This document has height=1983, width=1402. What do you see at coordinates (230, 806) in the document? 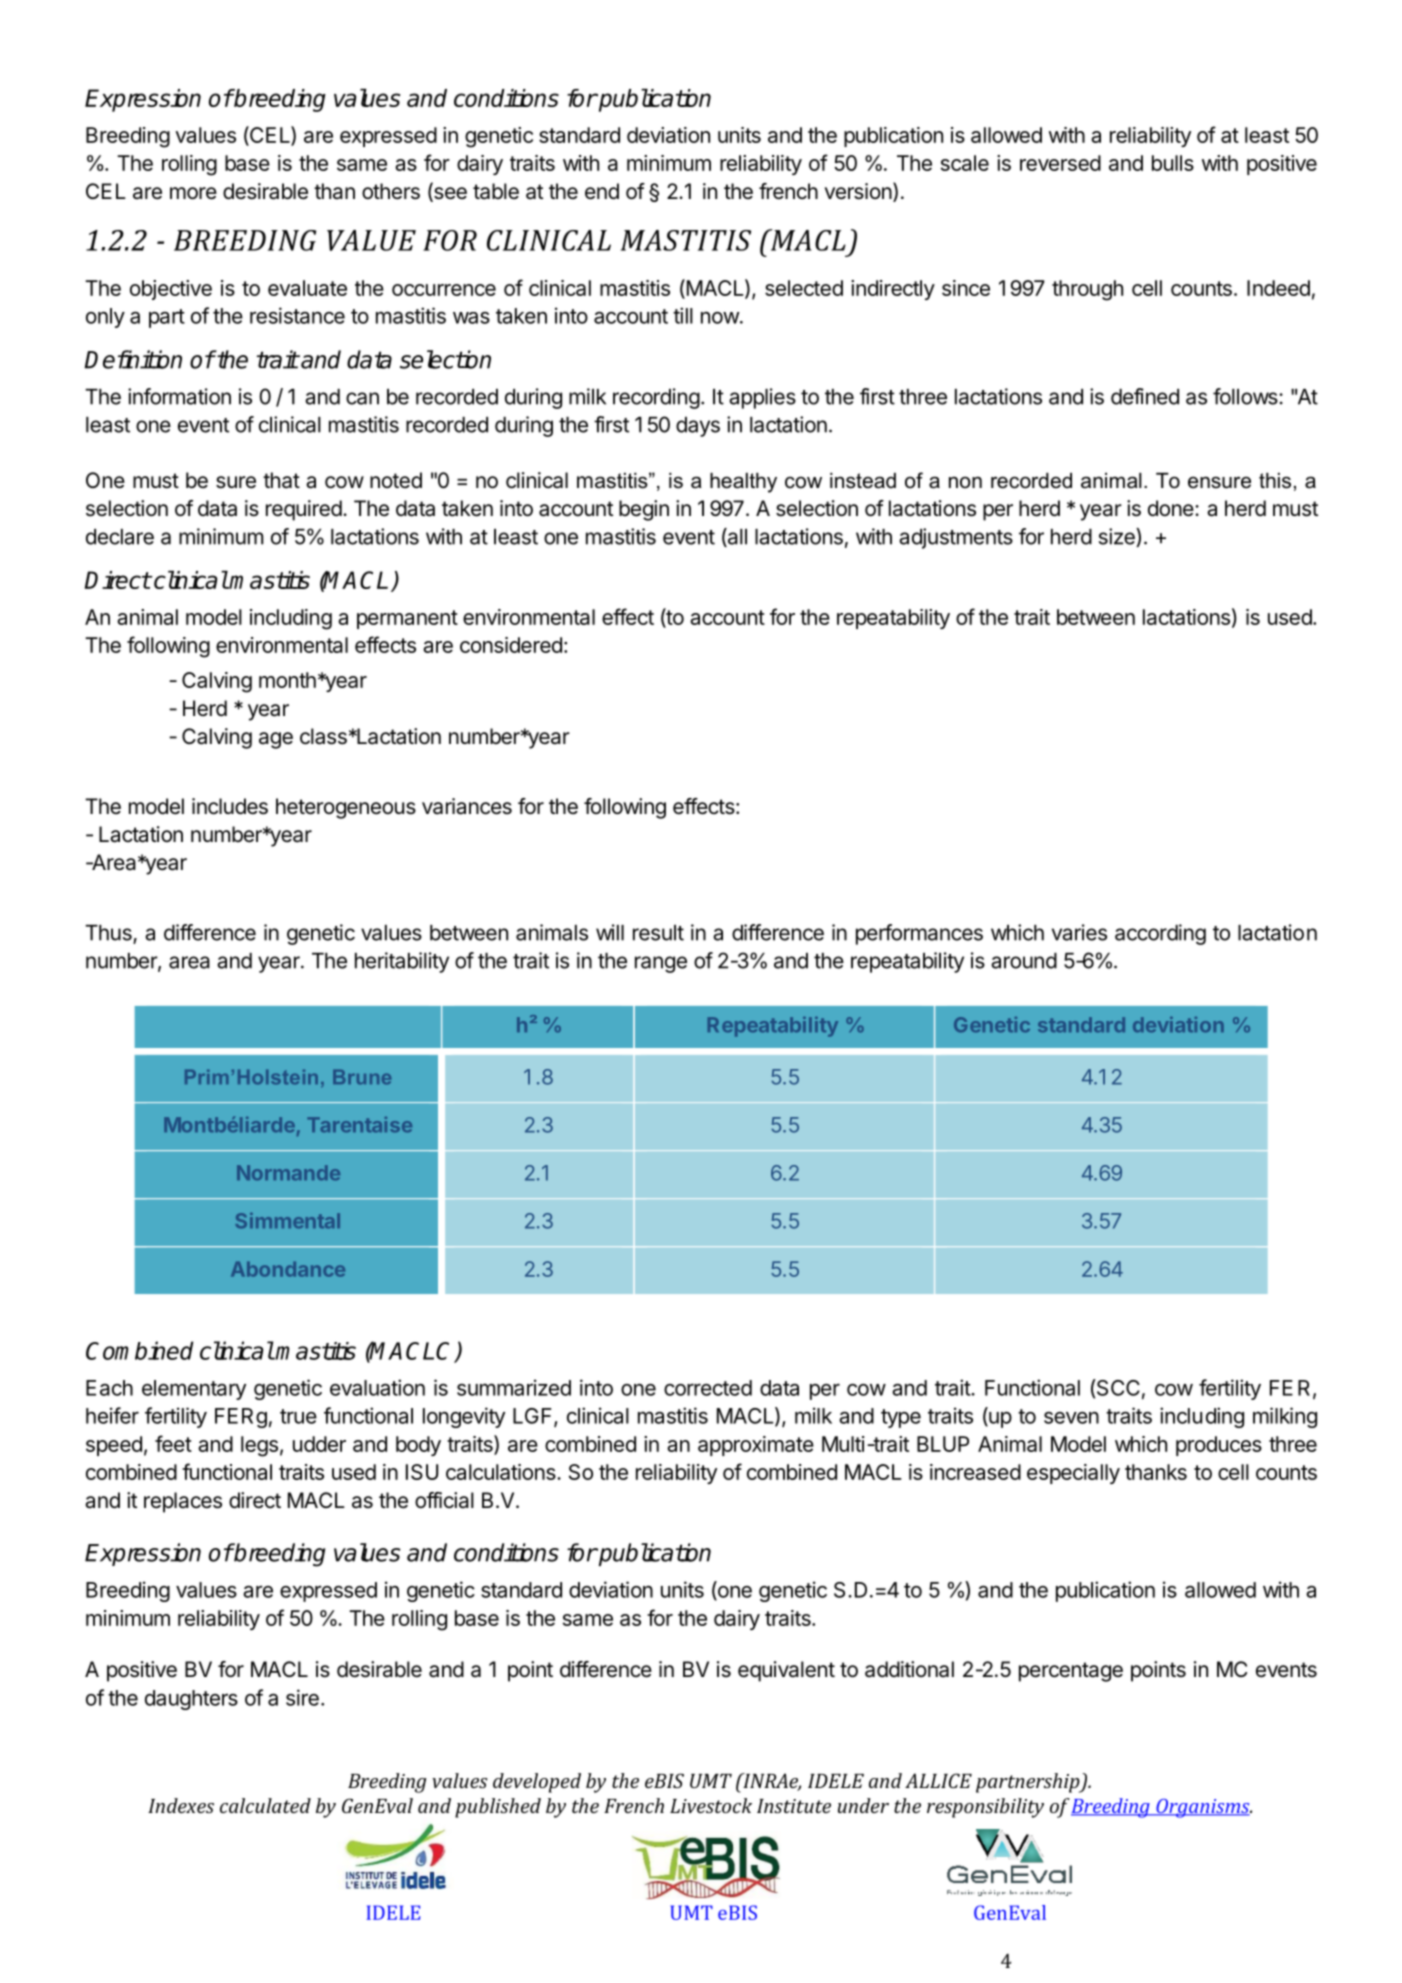
I see `includes` at bounding box center [230, 806].
